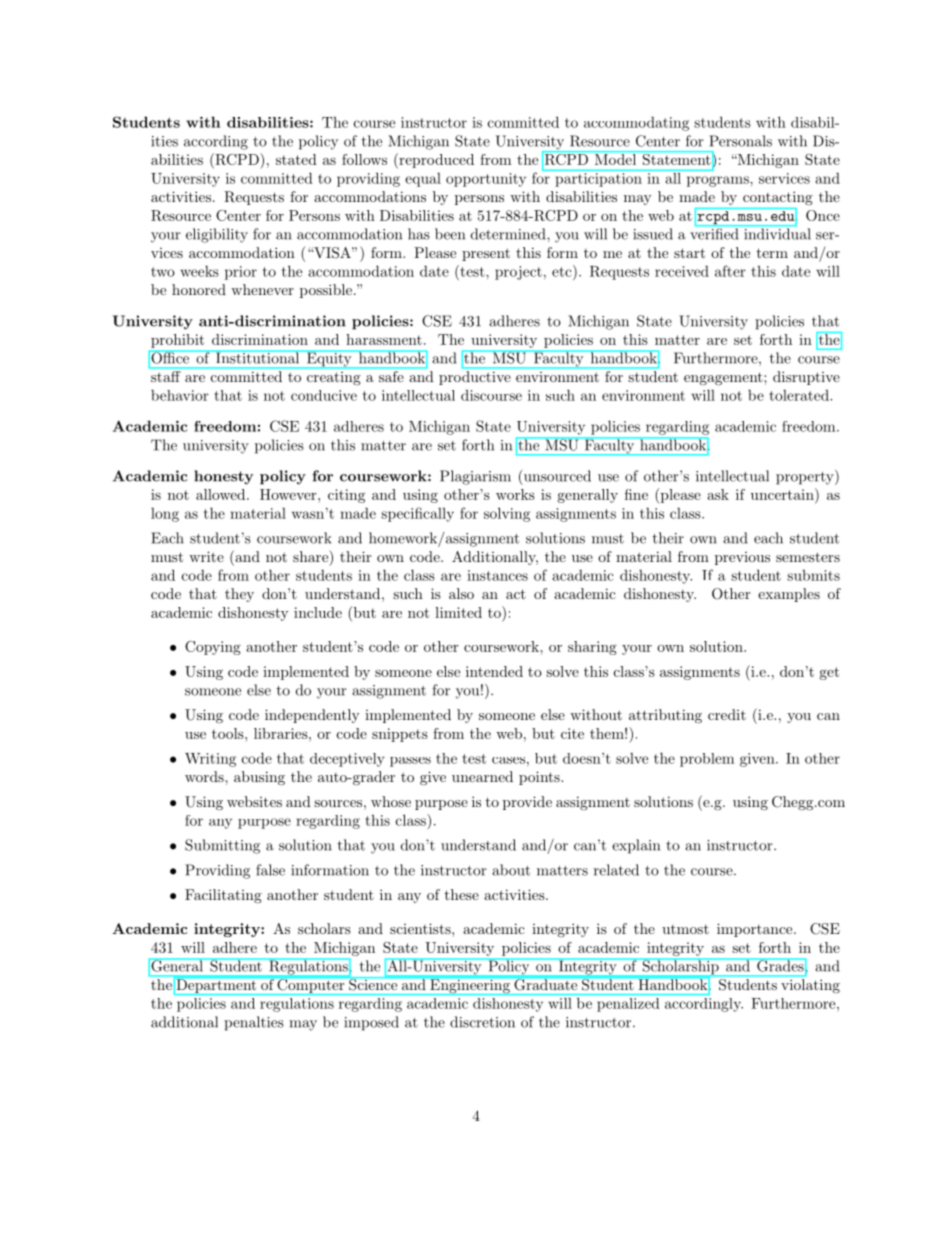 This screenshot has height=1233, width=952. I want to click on problem, so click(707, 760).
